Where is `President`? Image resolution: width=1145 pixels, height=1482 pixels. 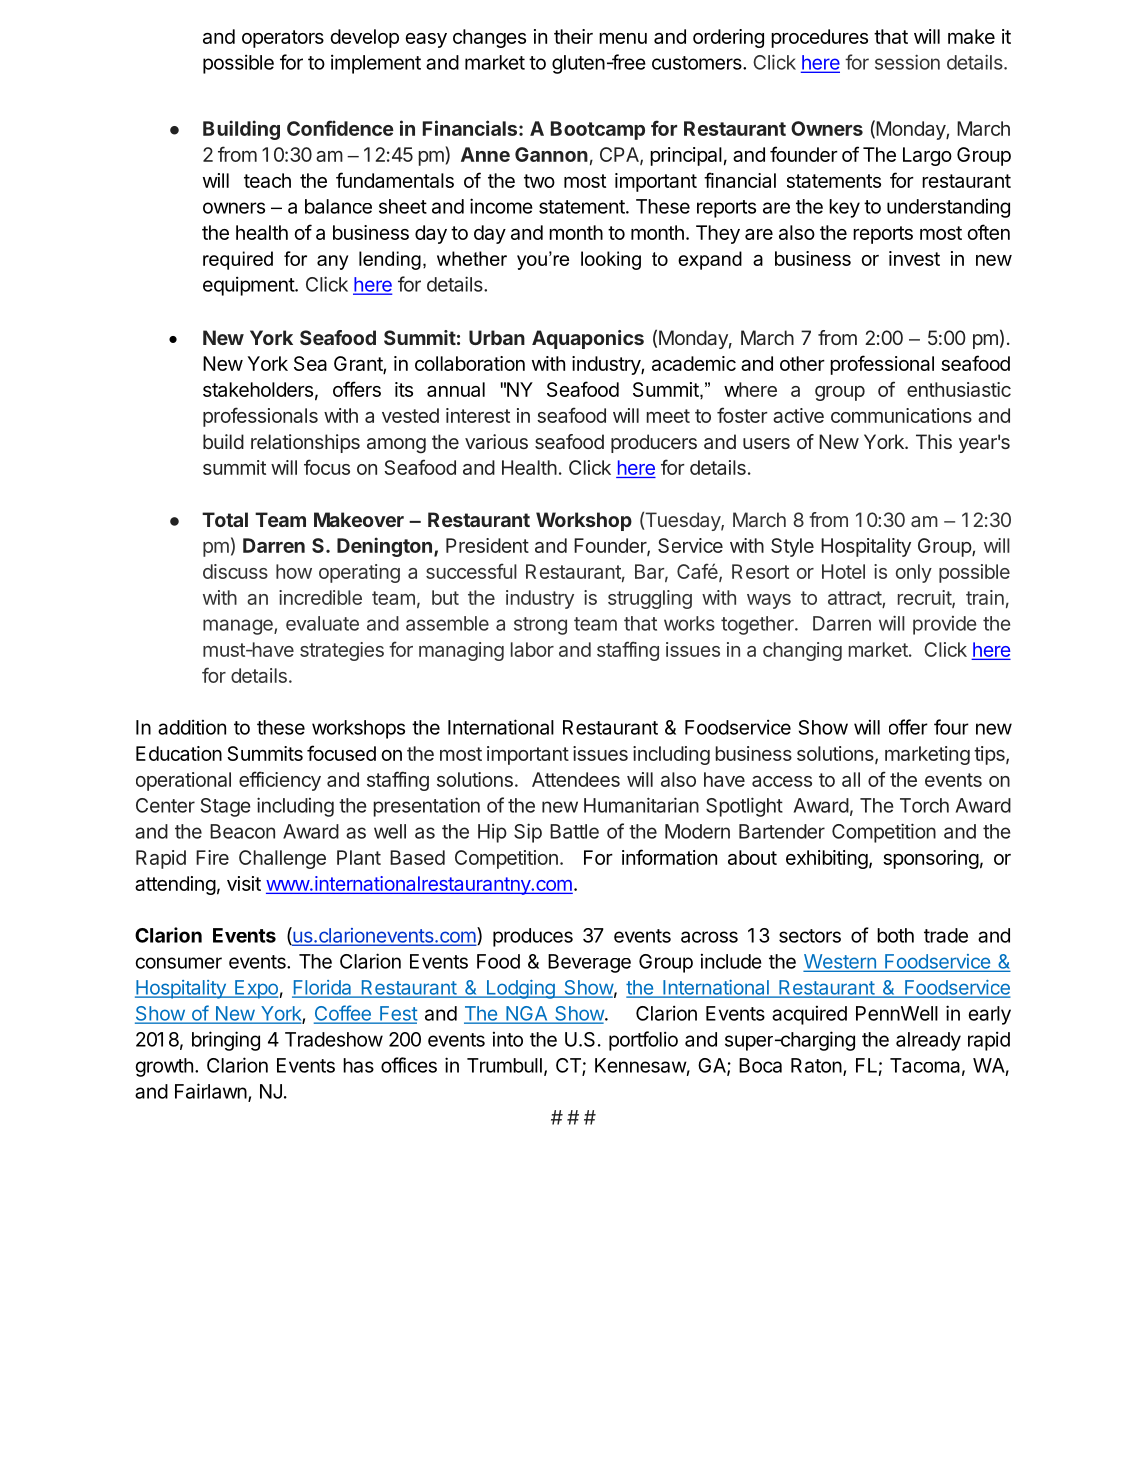
President is located at coordinates (487, 545).
